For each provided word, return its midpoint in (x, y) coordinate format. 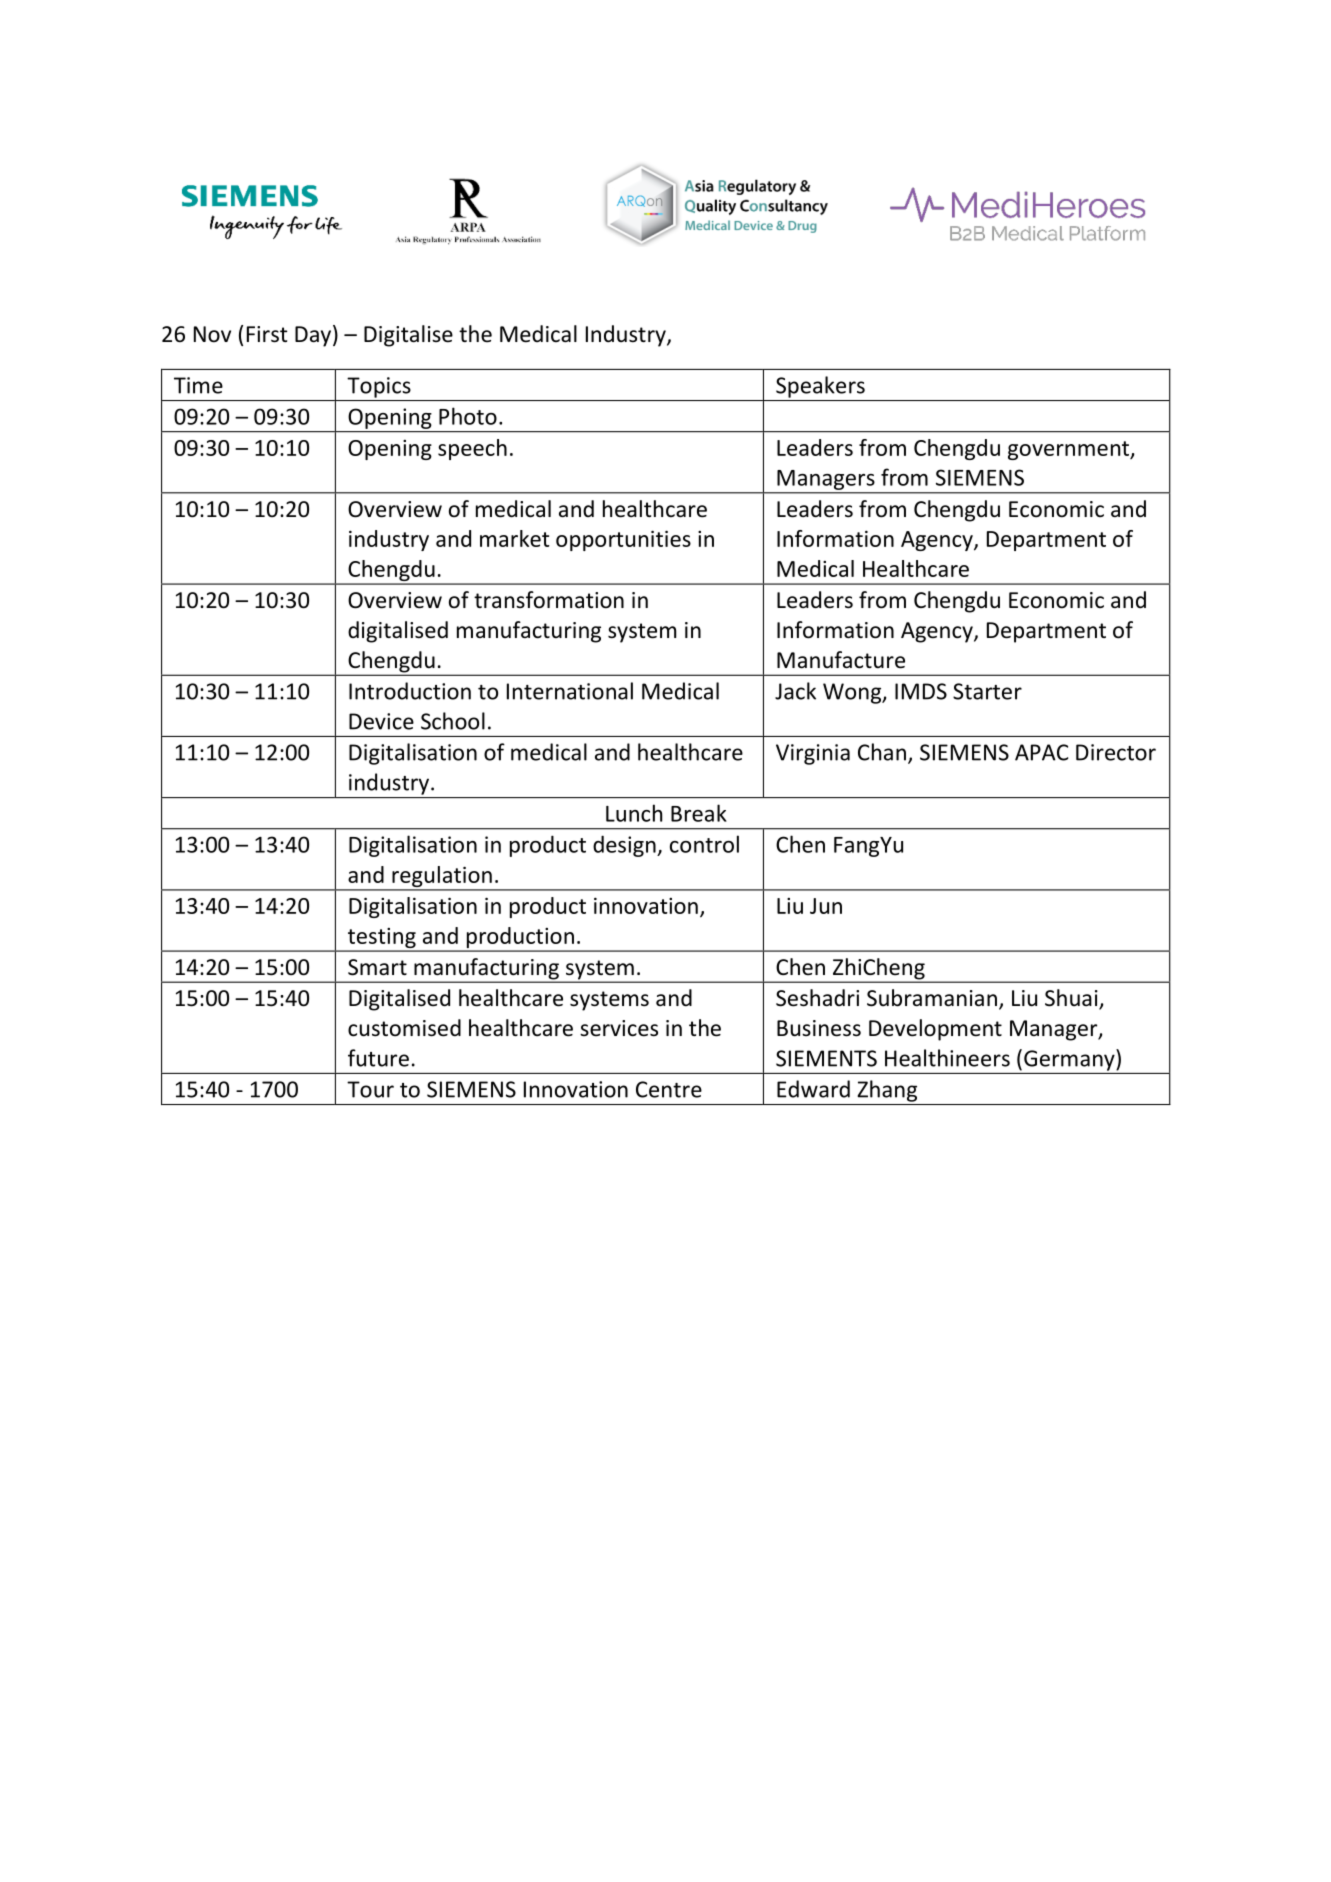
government (1069, 450)
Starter (987, 691)
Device (381, 721)
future (378, 1058)
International (570, 691)
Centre (669, 1089)
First (267, 334)
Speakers (820, 387)
